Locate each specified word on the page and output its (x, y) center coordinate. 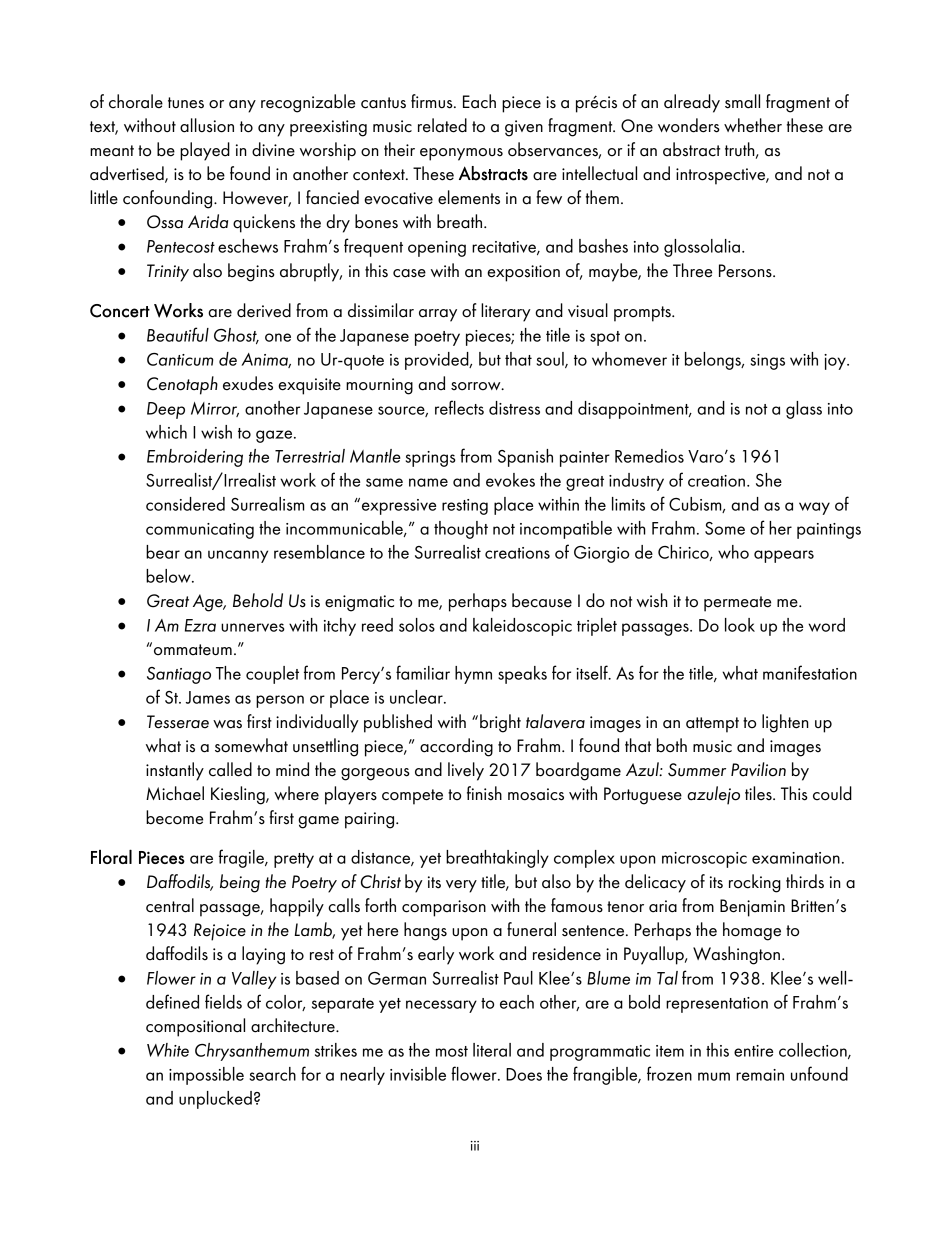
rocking (755, 883)
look (740, 625)
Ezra (200, 625)
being (240, 883)
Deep (166, 410)
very (461, 886)
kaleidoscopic (522, 627)
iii (475, 1146)
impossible (206, 1076)
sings (768, 362)
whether (753, 125)
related (442, 125)
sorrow (477, 386)
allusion (207, 125)
